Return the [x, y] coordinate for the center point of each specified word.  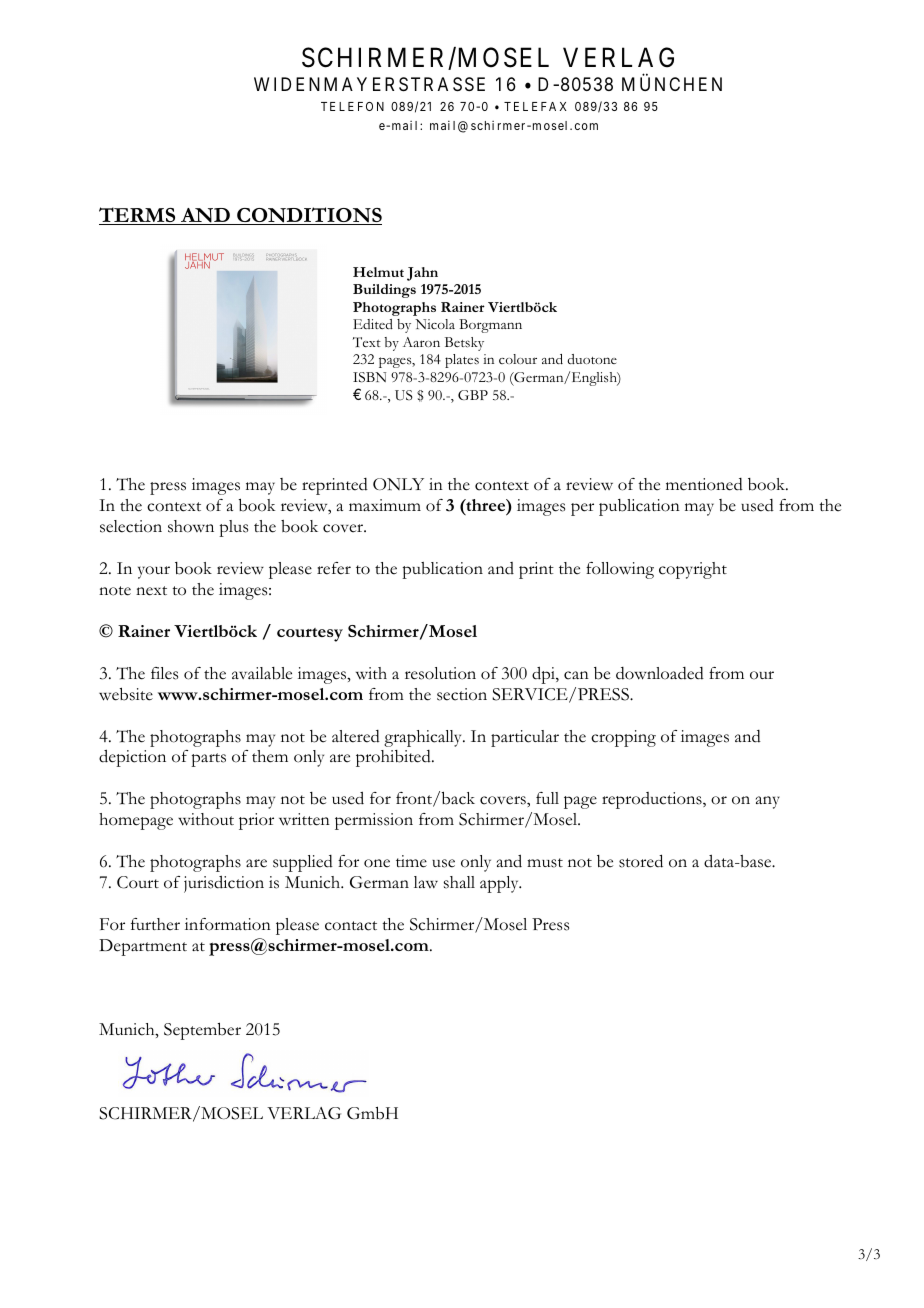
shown [191, 526]
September [202, 1031]
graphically [424, 738]
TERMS [138, 216]
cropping [623, 738]
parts [208, 760]
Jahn [422, 274]
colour [518, 359]
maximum [385, 505]
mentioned [704, 484]
